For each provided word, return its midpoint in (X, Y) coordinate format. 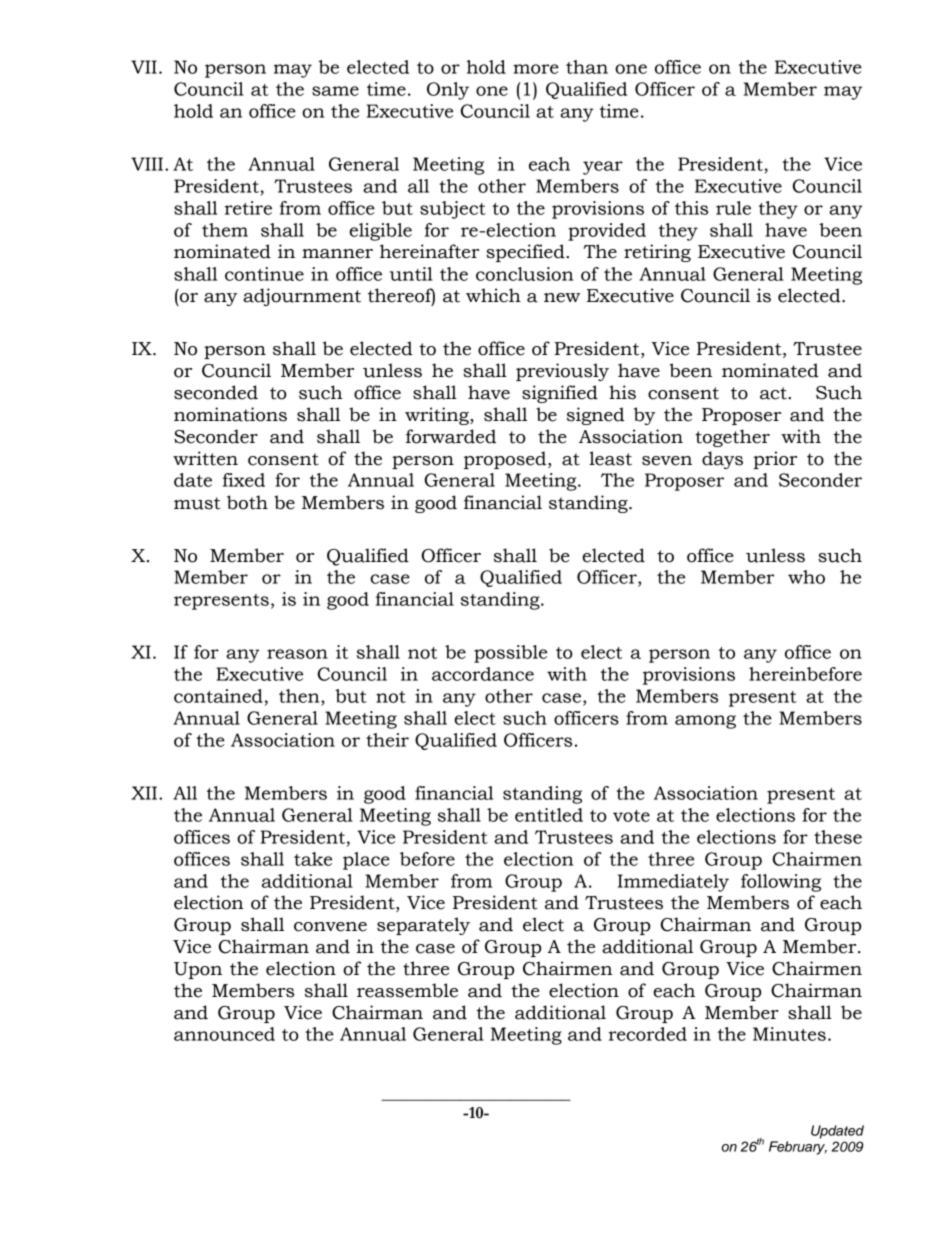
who (806, 577)
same (335, 91)
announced (224, 1034)
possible (510, 654)
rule (733, 208)
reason (297, 654)
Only (448, 91)
